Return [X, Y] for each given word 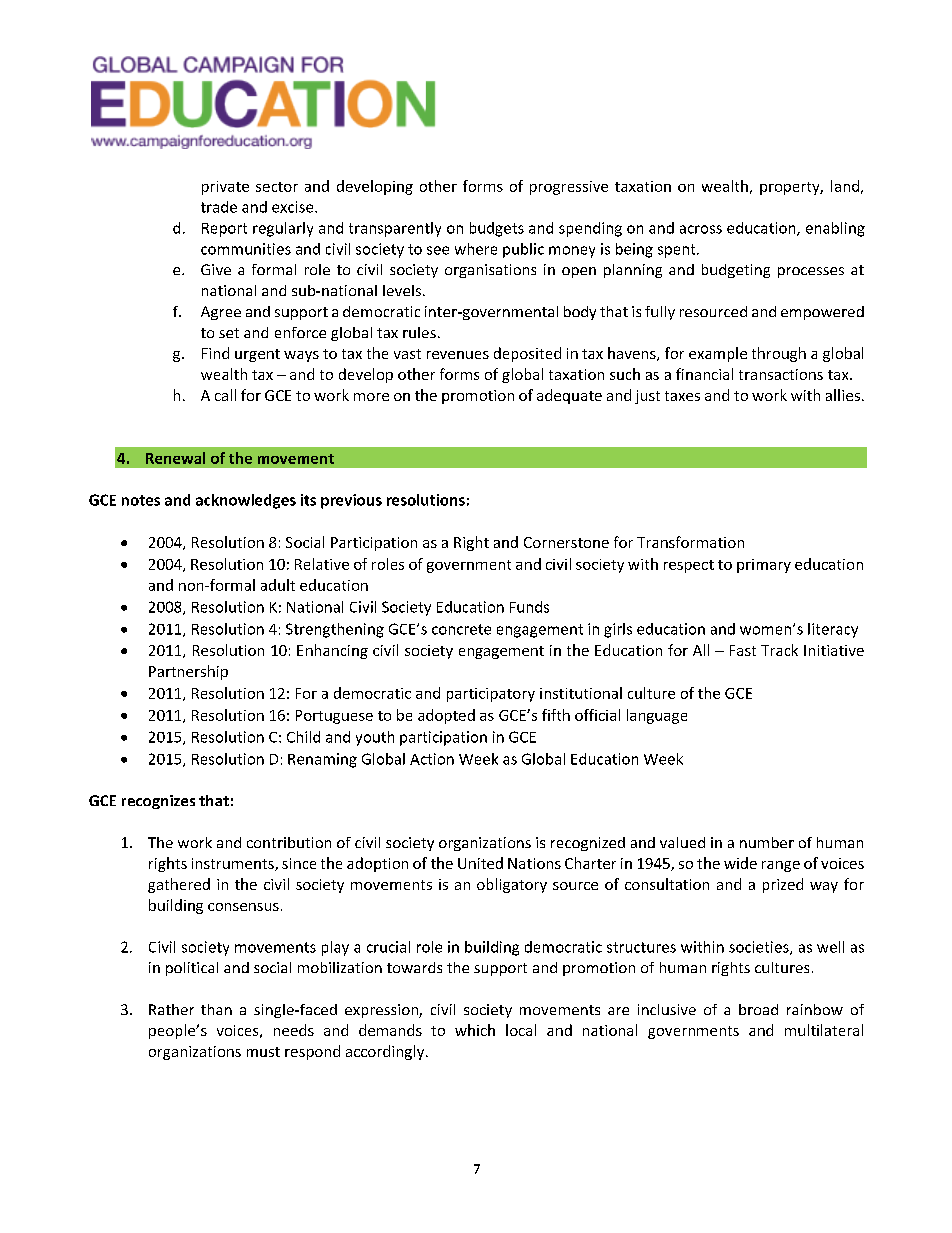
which [475, 1030]
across [701, 229]
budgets [497, 229]
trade [219, 207]
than [216, 1009]
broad [758, 1009]
